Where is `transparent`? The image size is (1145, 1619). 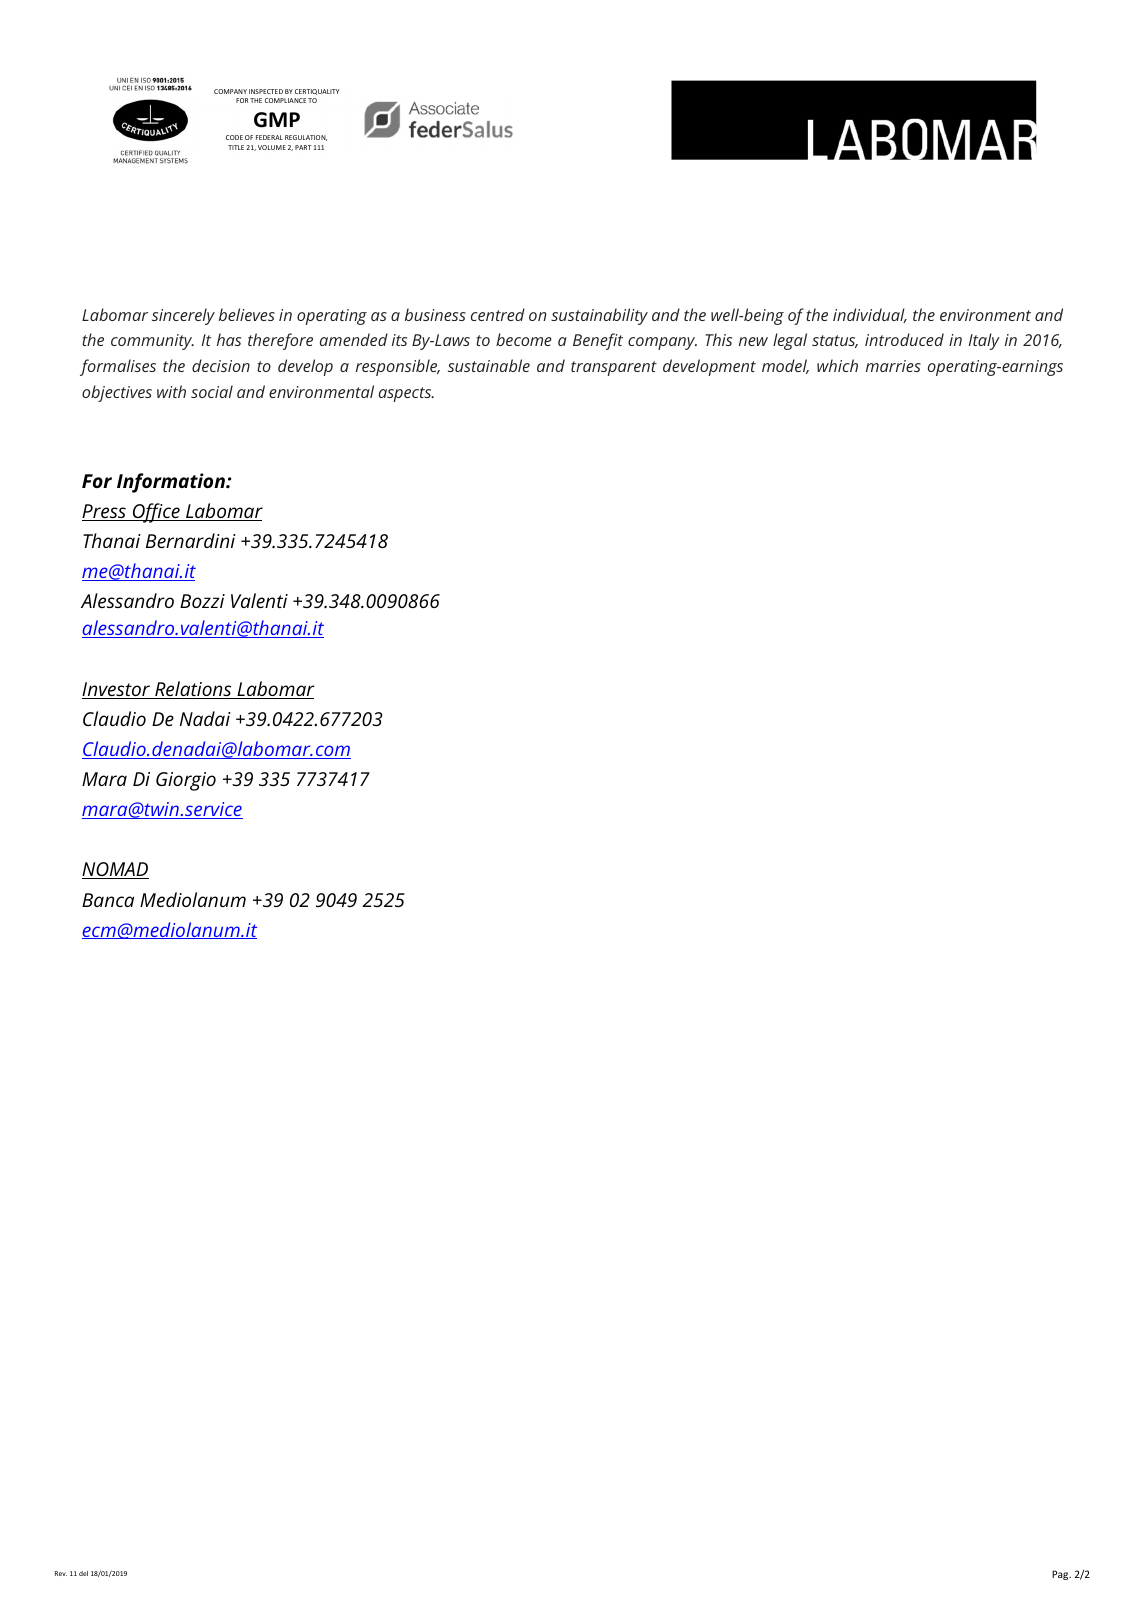 transparent is located at coordinates (614, 368).
